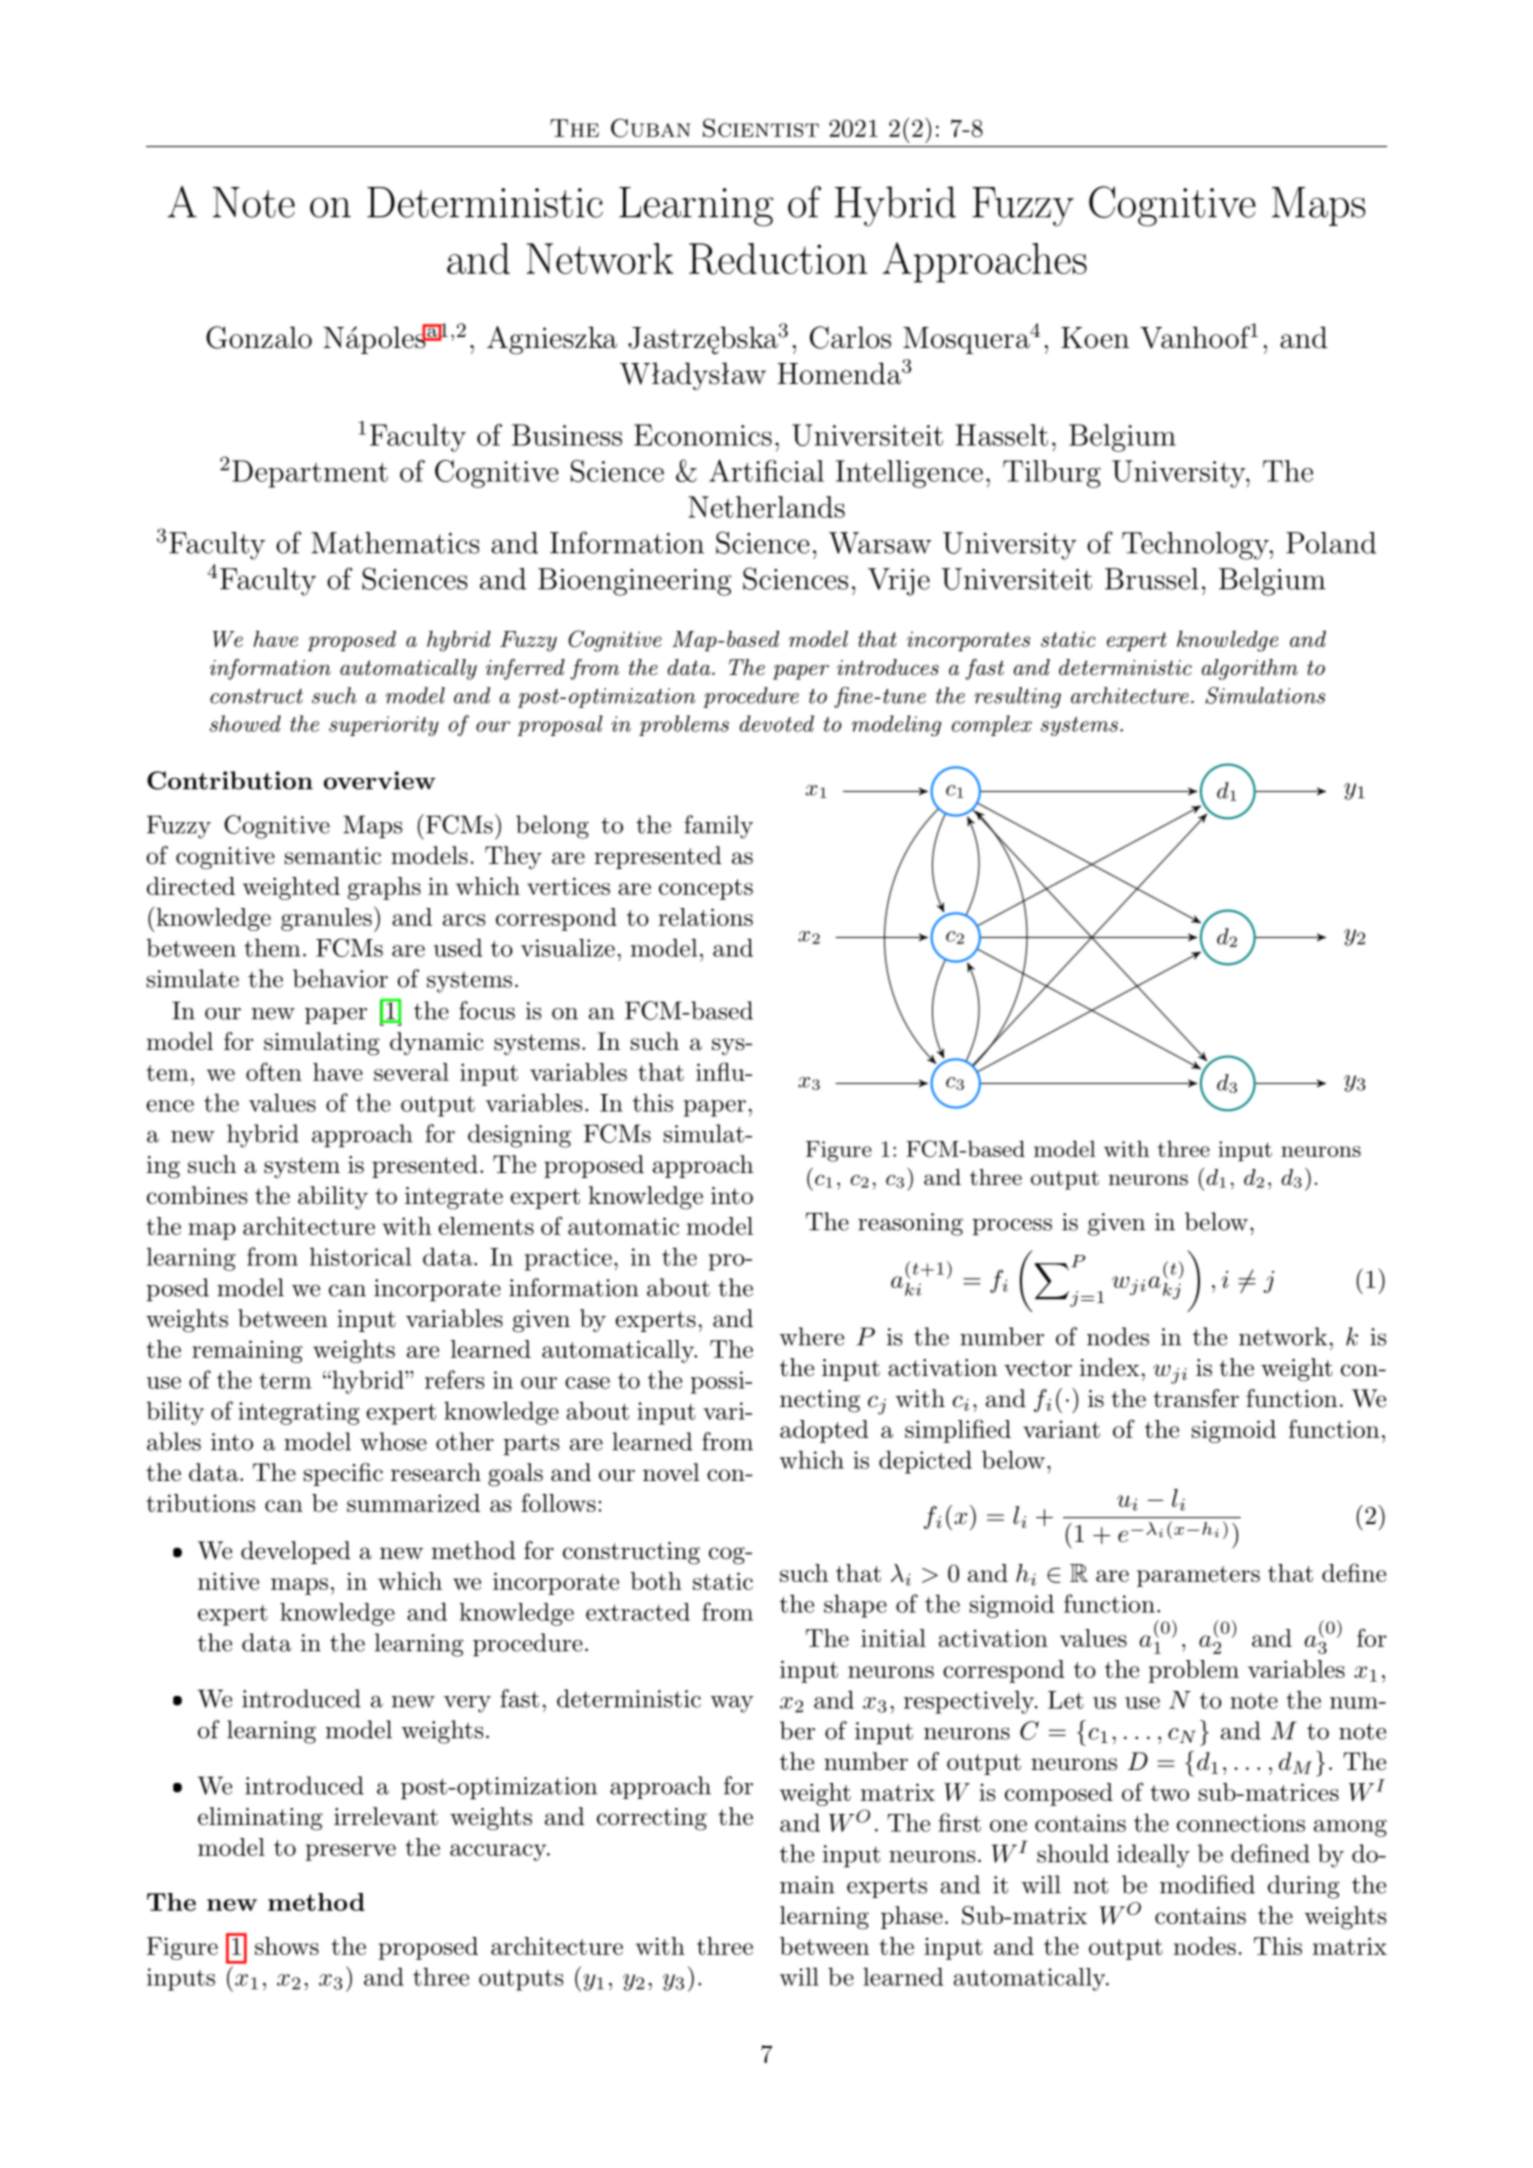  Describe the element at coordinates (1250, 669) in the document. I see `algorithm` at that location.
